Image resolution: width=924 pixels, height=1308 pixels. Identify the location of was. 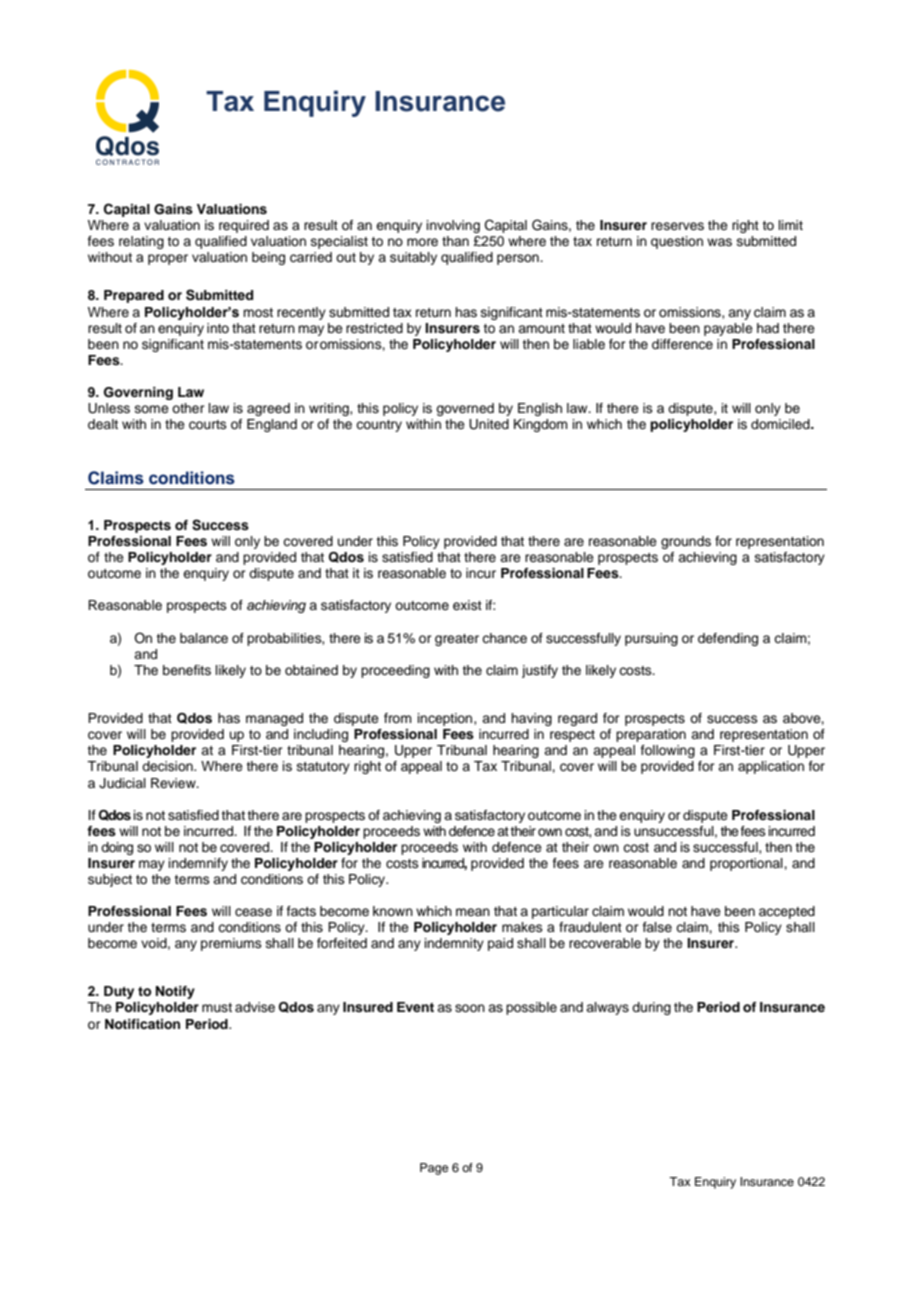
(719, 242).
